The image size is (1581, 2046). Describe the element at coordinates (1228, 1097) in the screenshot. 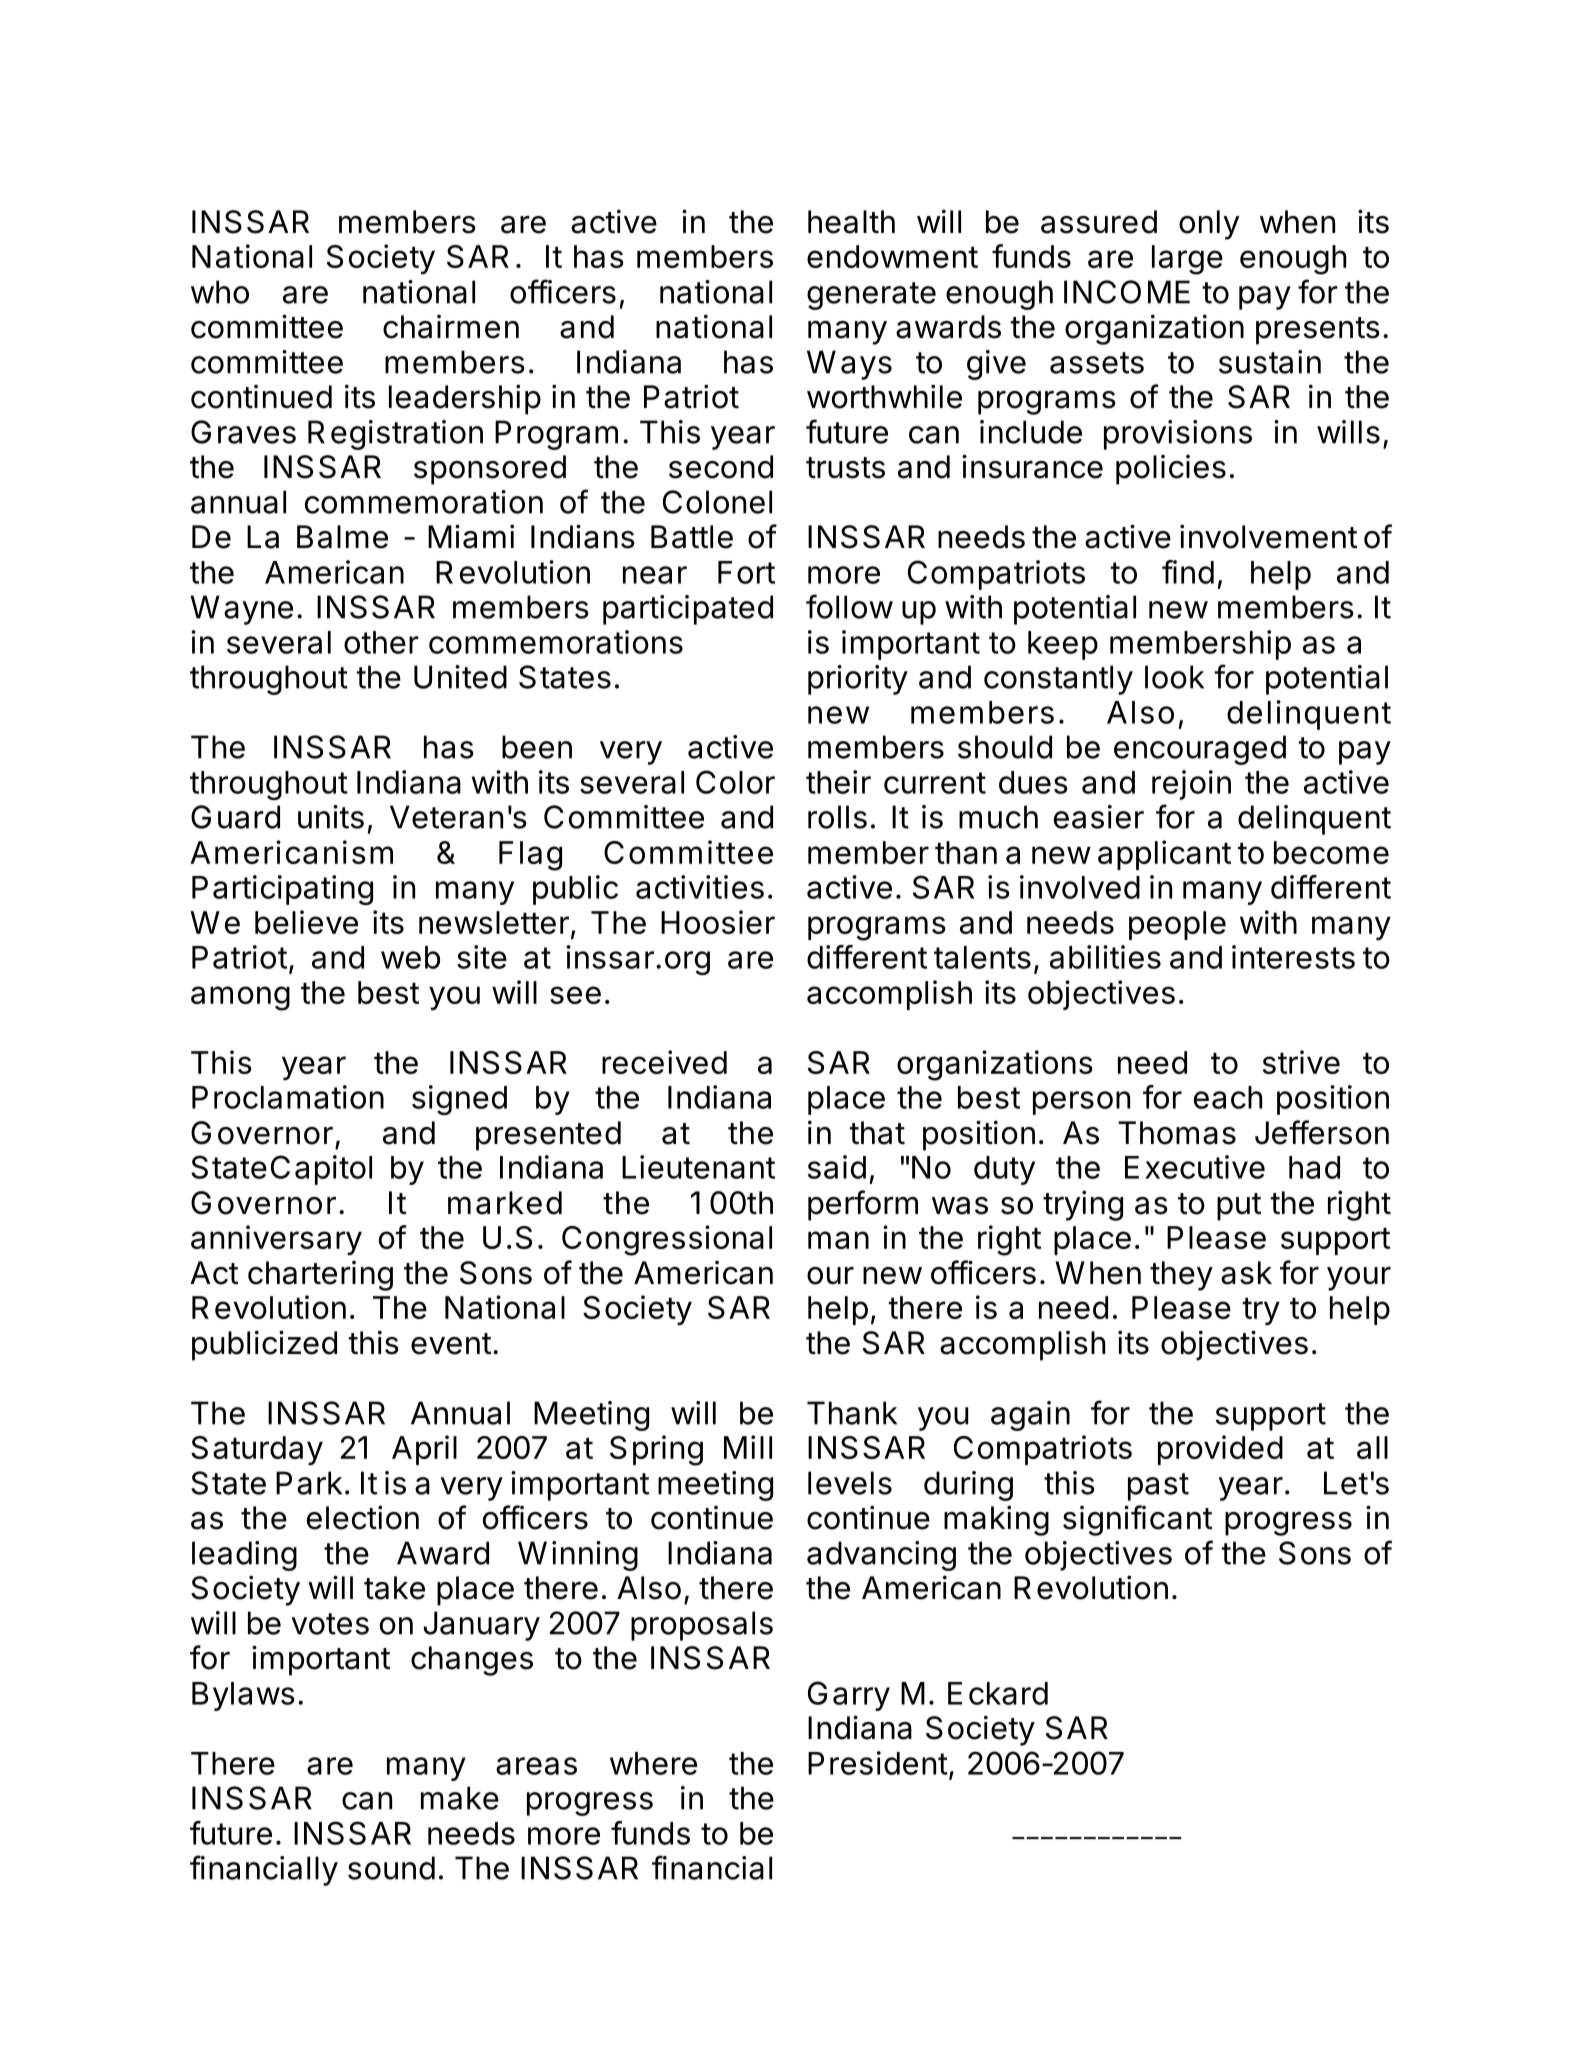

I see `each` at that location.
